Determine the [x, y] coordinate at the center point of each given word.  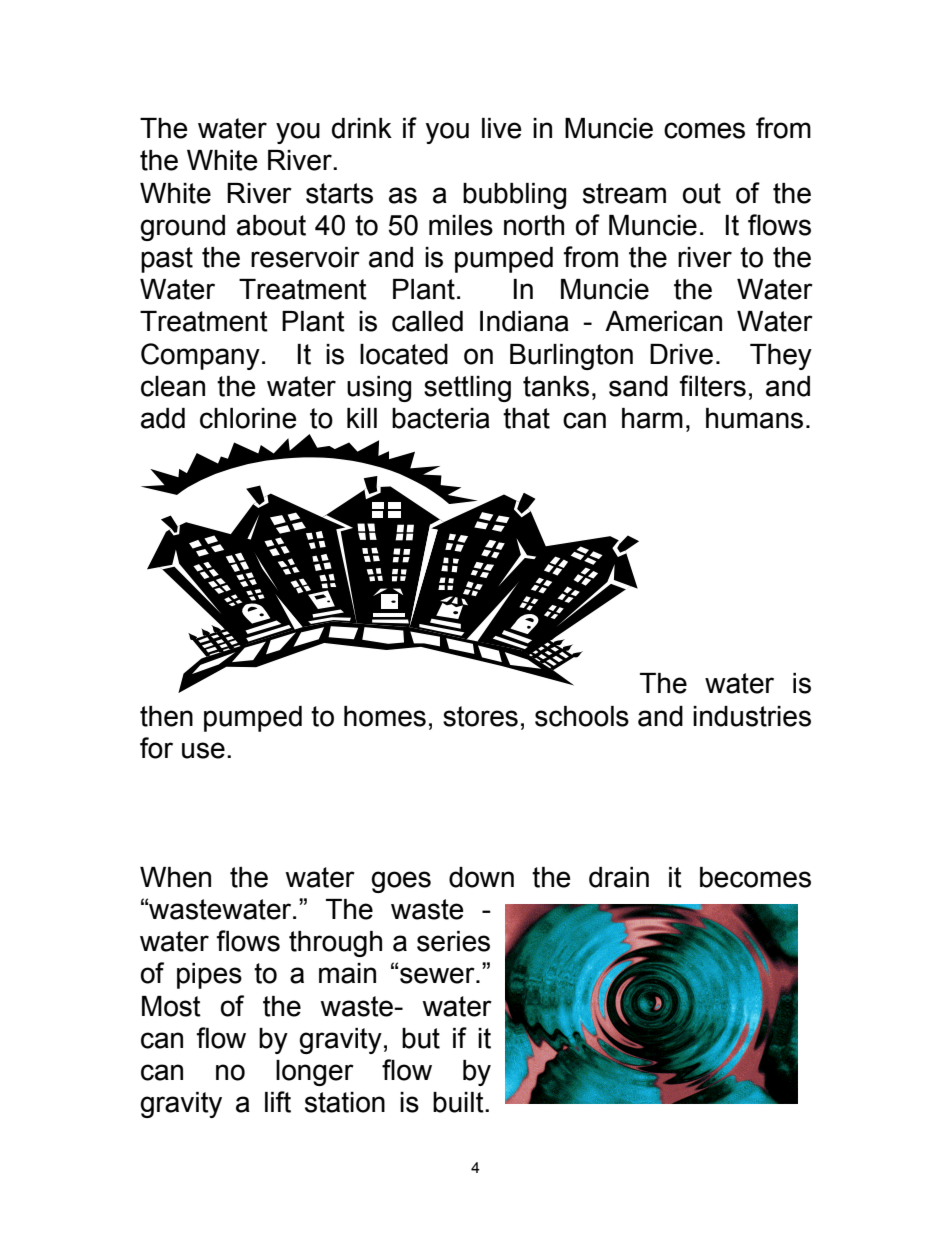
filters [712, 386]
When [175, 877]
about [271, 225]
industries [752, 716]
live [501, 128]
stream [624, 193]
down [481, 877]
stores [480, 716]
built [459, 1102]
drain [619, 877]
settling [467, 389]
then [166, 716]
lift [278, 1102]
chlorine [248, 418]
